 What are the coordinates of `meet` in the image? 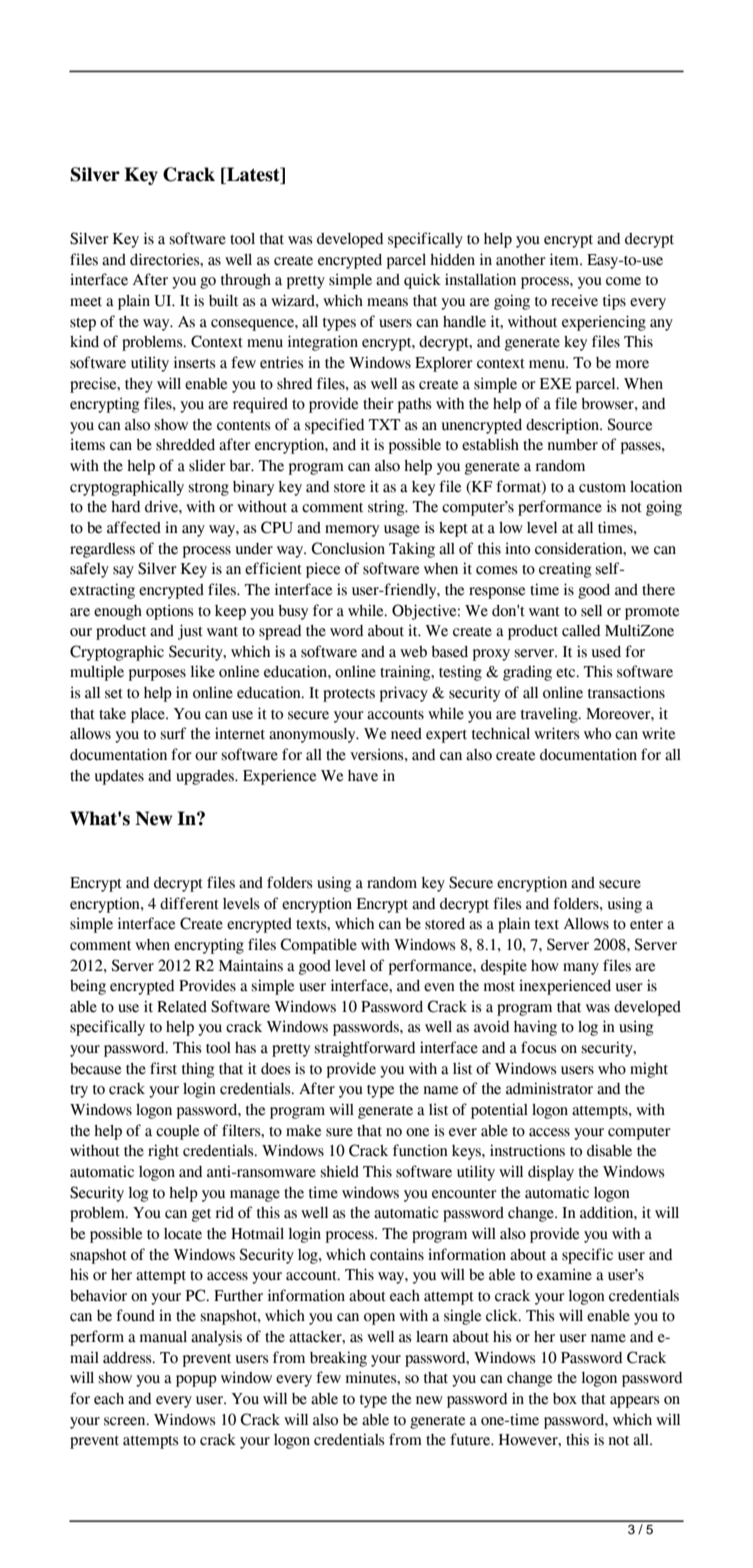 It's located at (86, 302).
